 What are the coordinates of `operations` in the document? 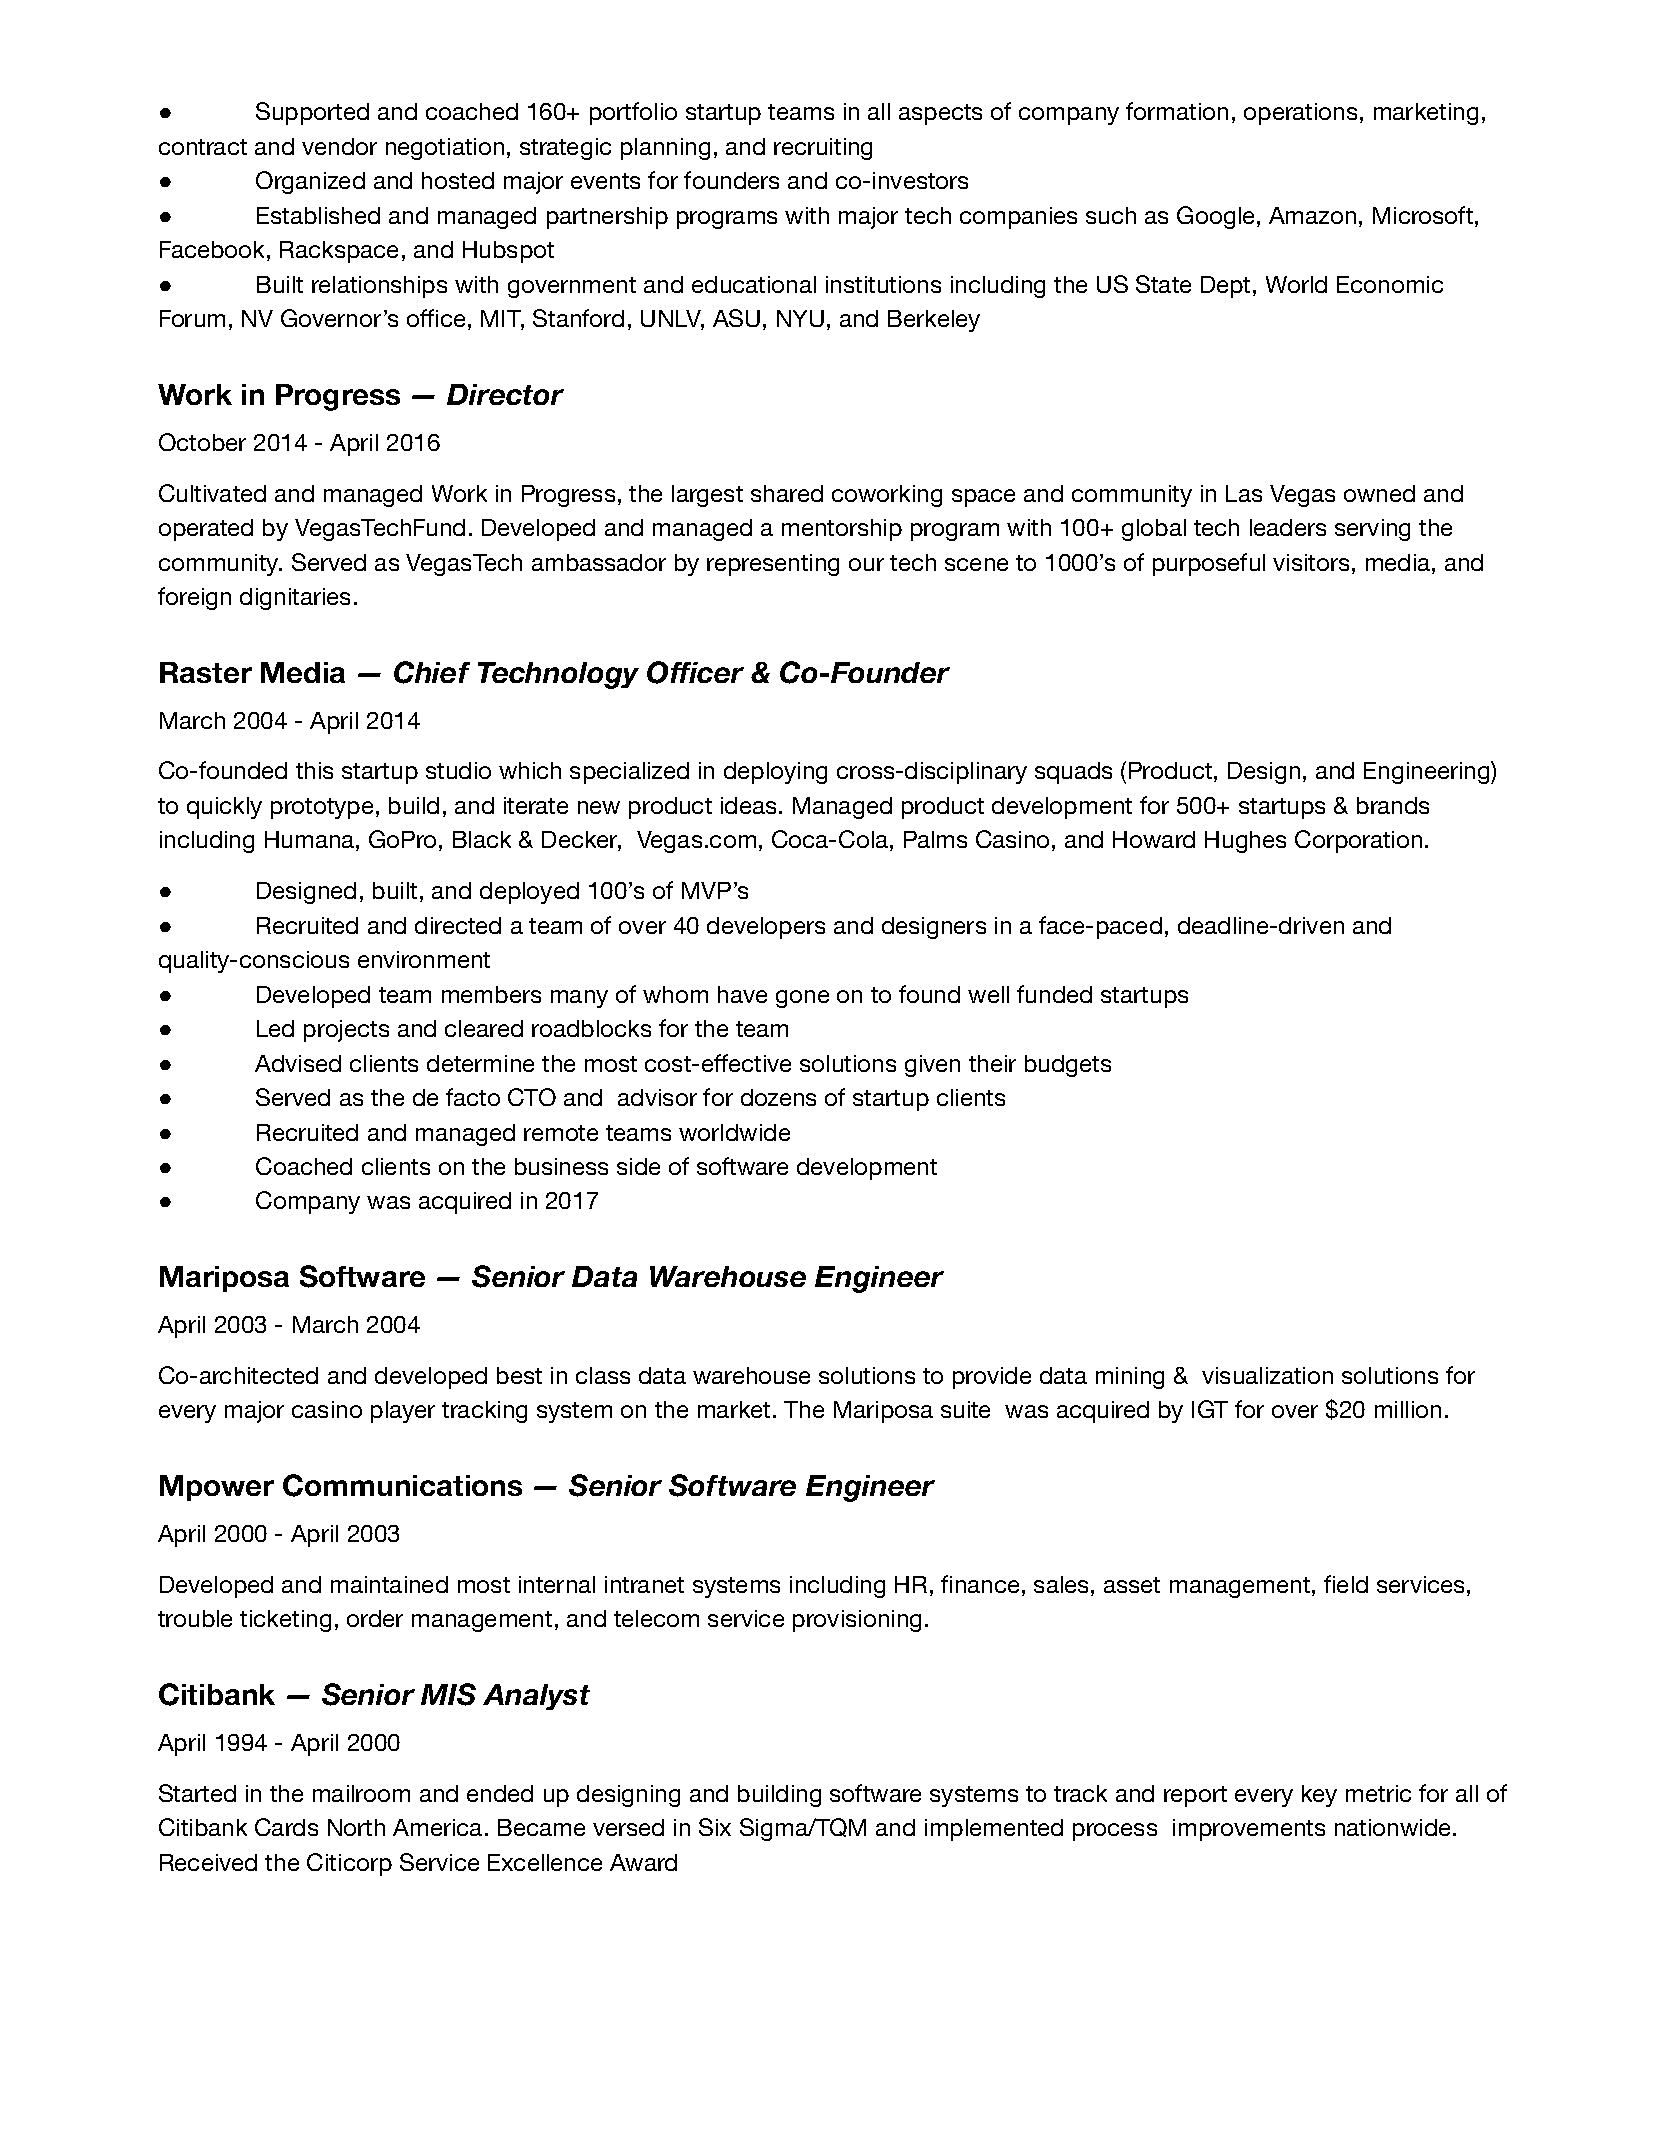 It's located at (1300, 114).
